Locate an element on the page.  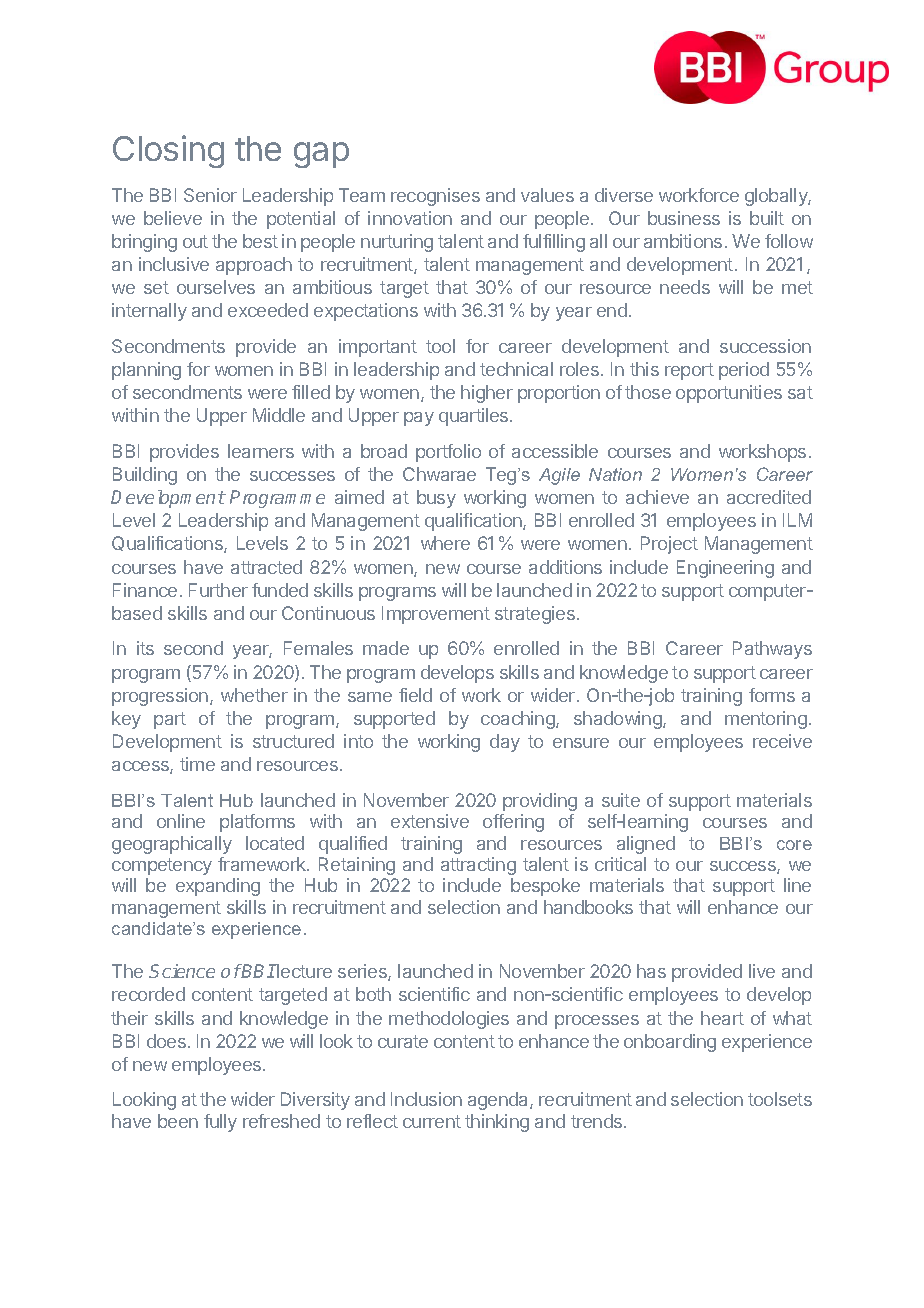
business is located at coordinates (684, 218).
